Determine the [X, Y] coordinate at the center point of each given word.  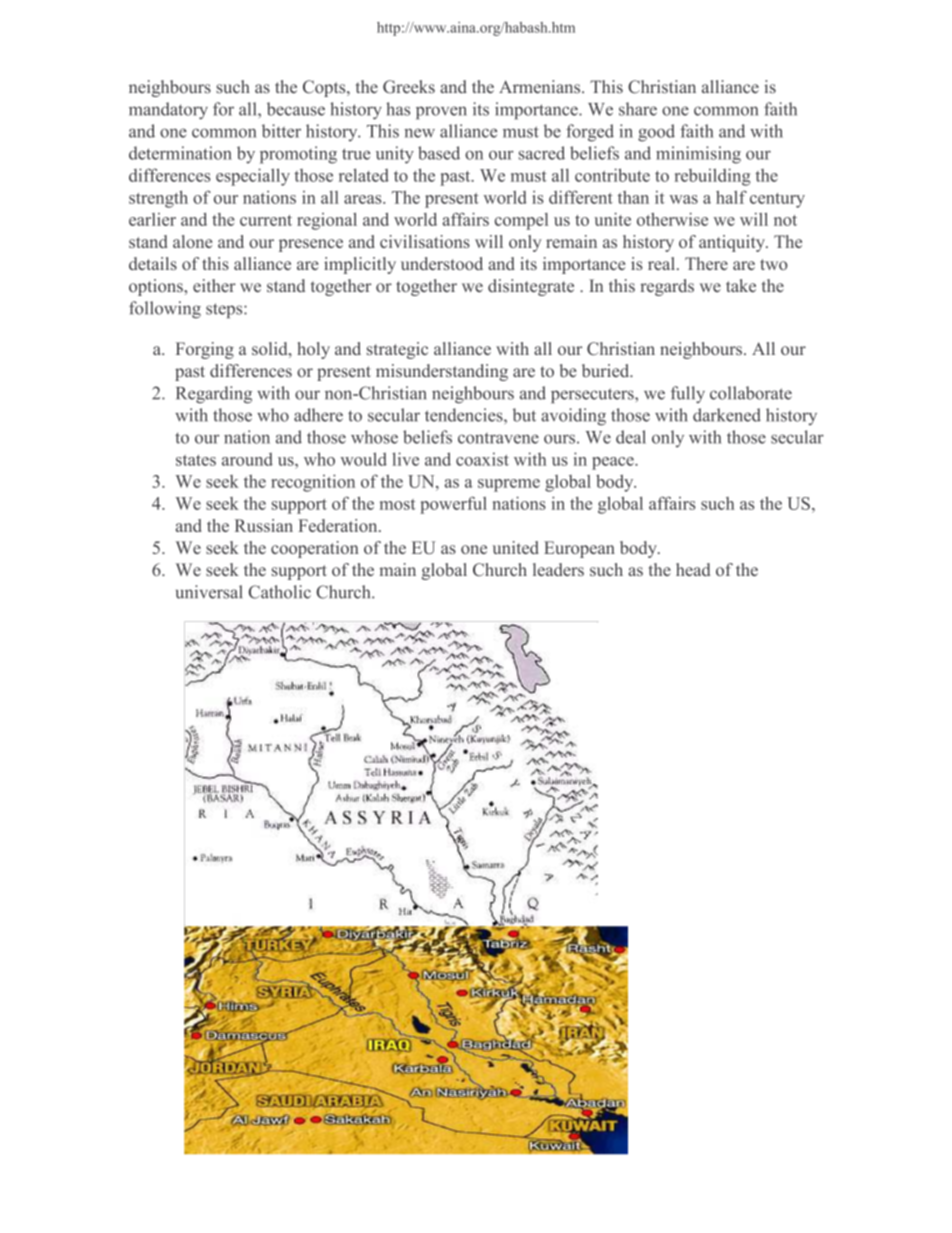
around [247, 459]
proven [441, 113]
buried [607, 370]
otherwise [672, 219]
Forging [205, 350]
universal [209, 592]
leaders [558, 569]
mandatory [168, 111]
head [693, 569]
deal [631, 437]
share [638, 109]
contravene [498, 438]
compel [521, 221]
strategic [397, 350]
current [266, 220]
